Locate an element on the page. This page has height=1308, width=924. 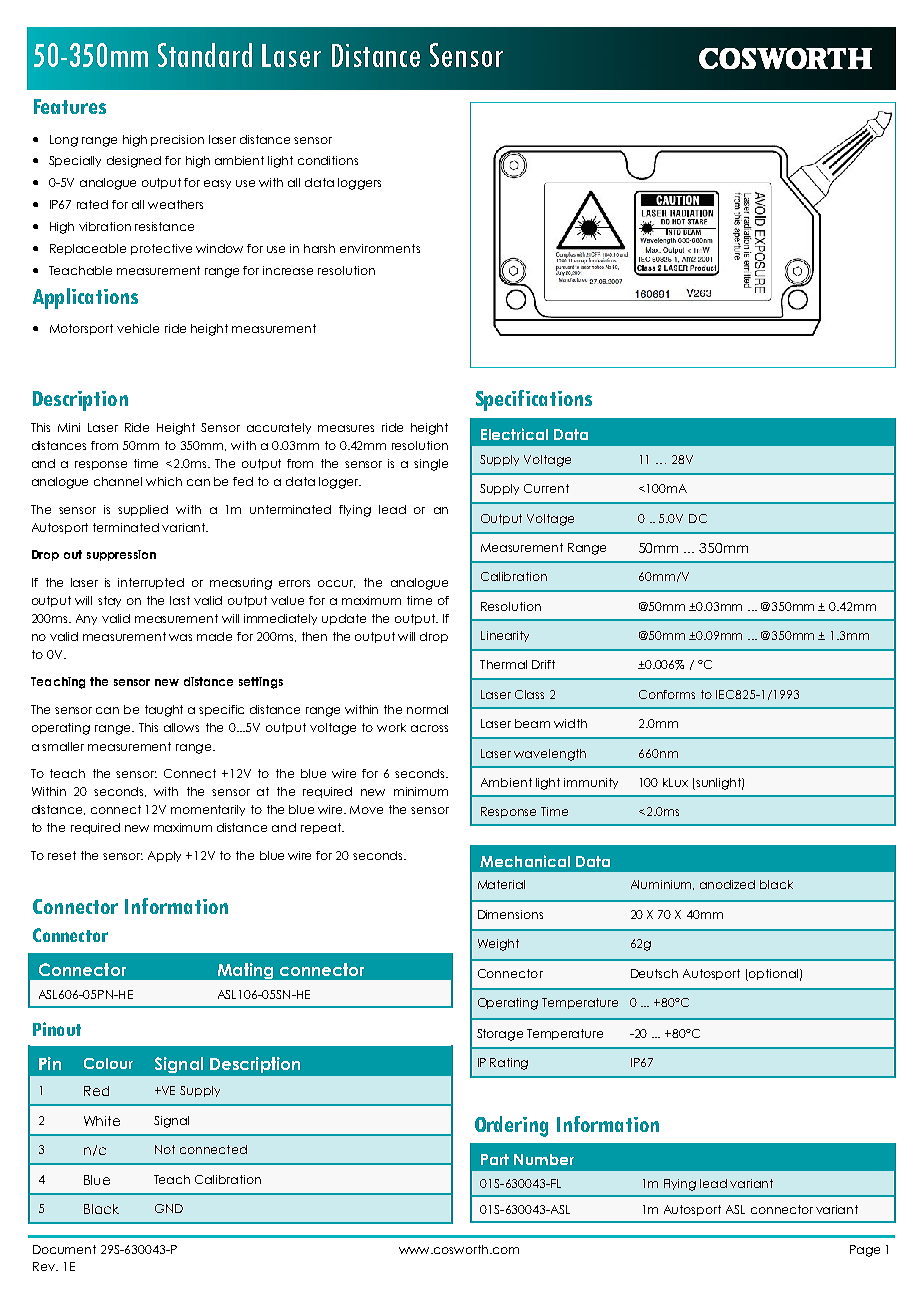
GND is located at coordinates (169, 1208).
